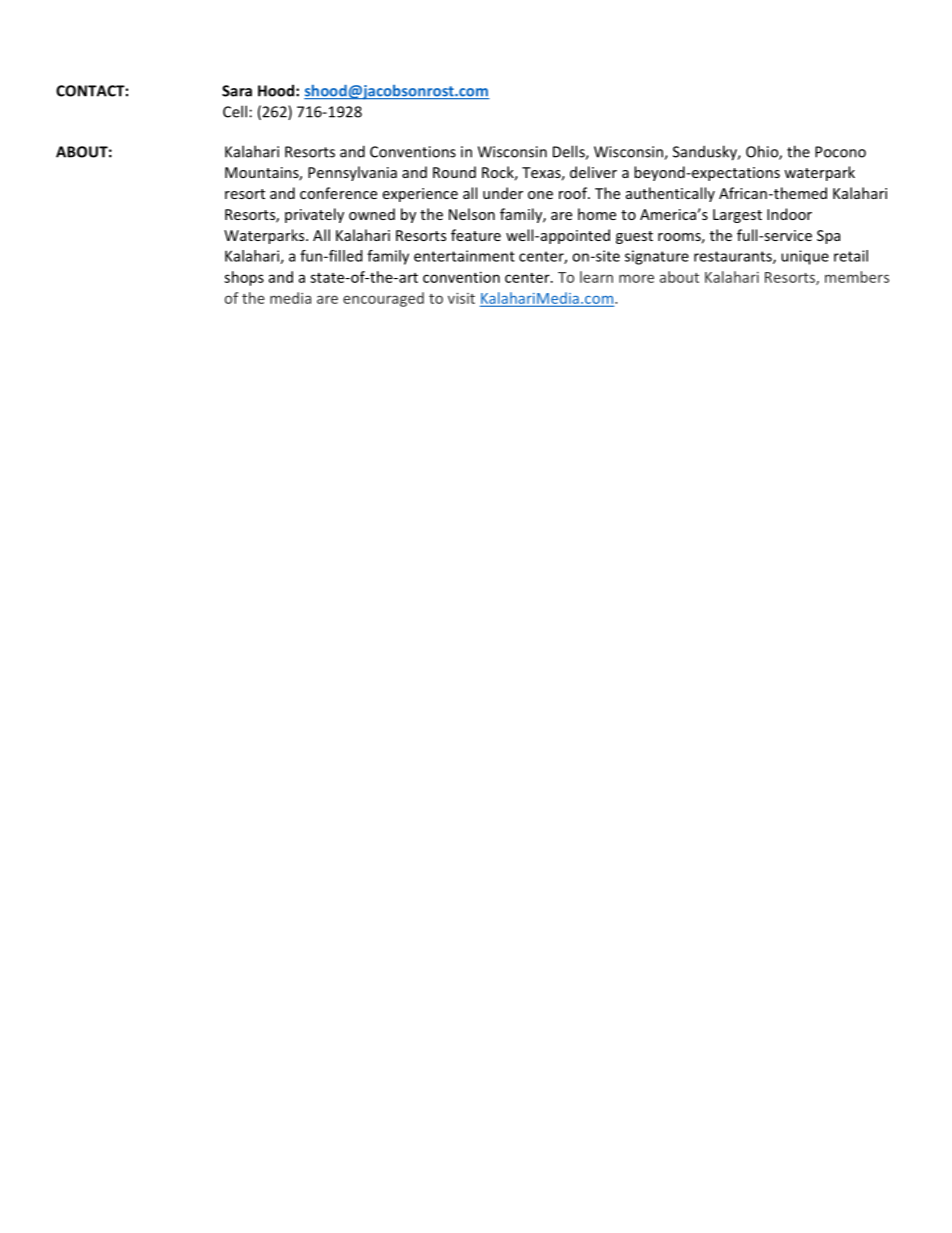  I want to click on encouraged, so click(383, 299).
